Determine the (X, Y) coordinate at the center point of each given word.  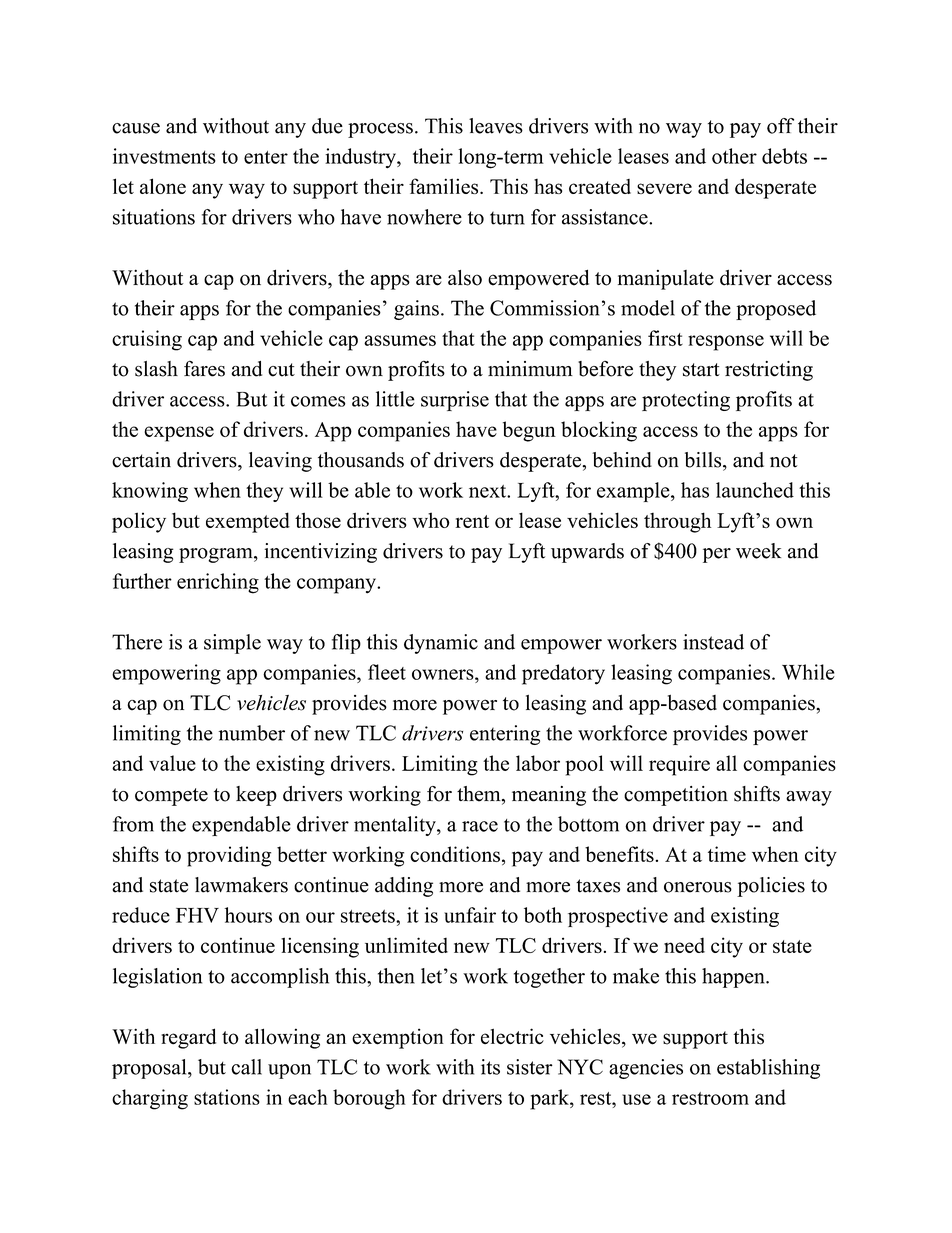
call (246, 1067)
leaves (496, 126)
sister (530, 1067)
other (734, 156)
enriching (218, 583)
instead (713, 642)
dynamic (441, 644)
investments (164, 156)
